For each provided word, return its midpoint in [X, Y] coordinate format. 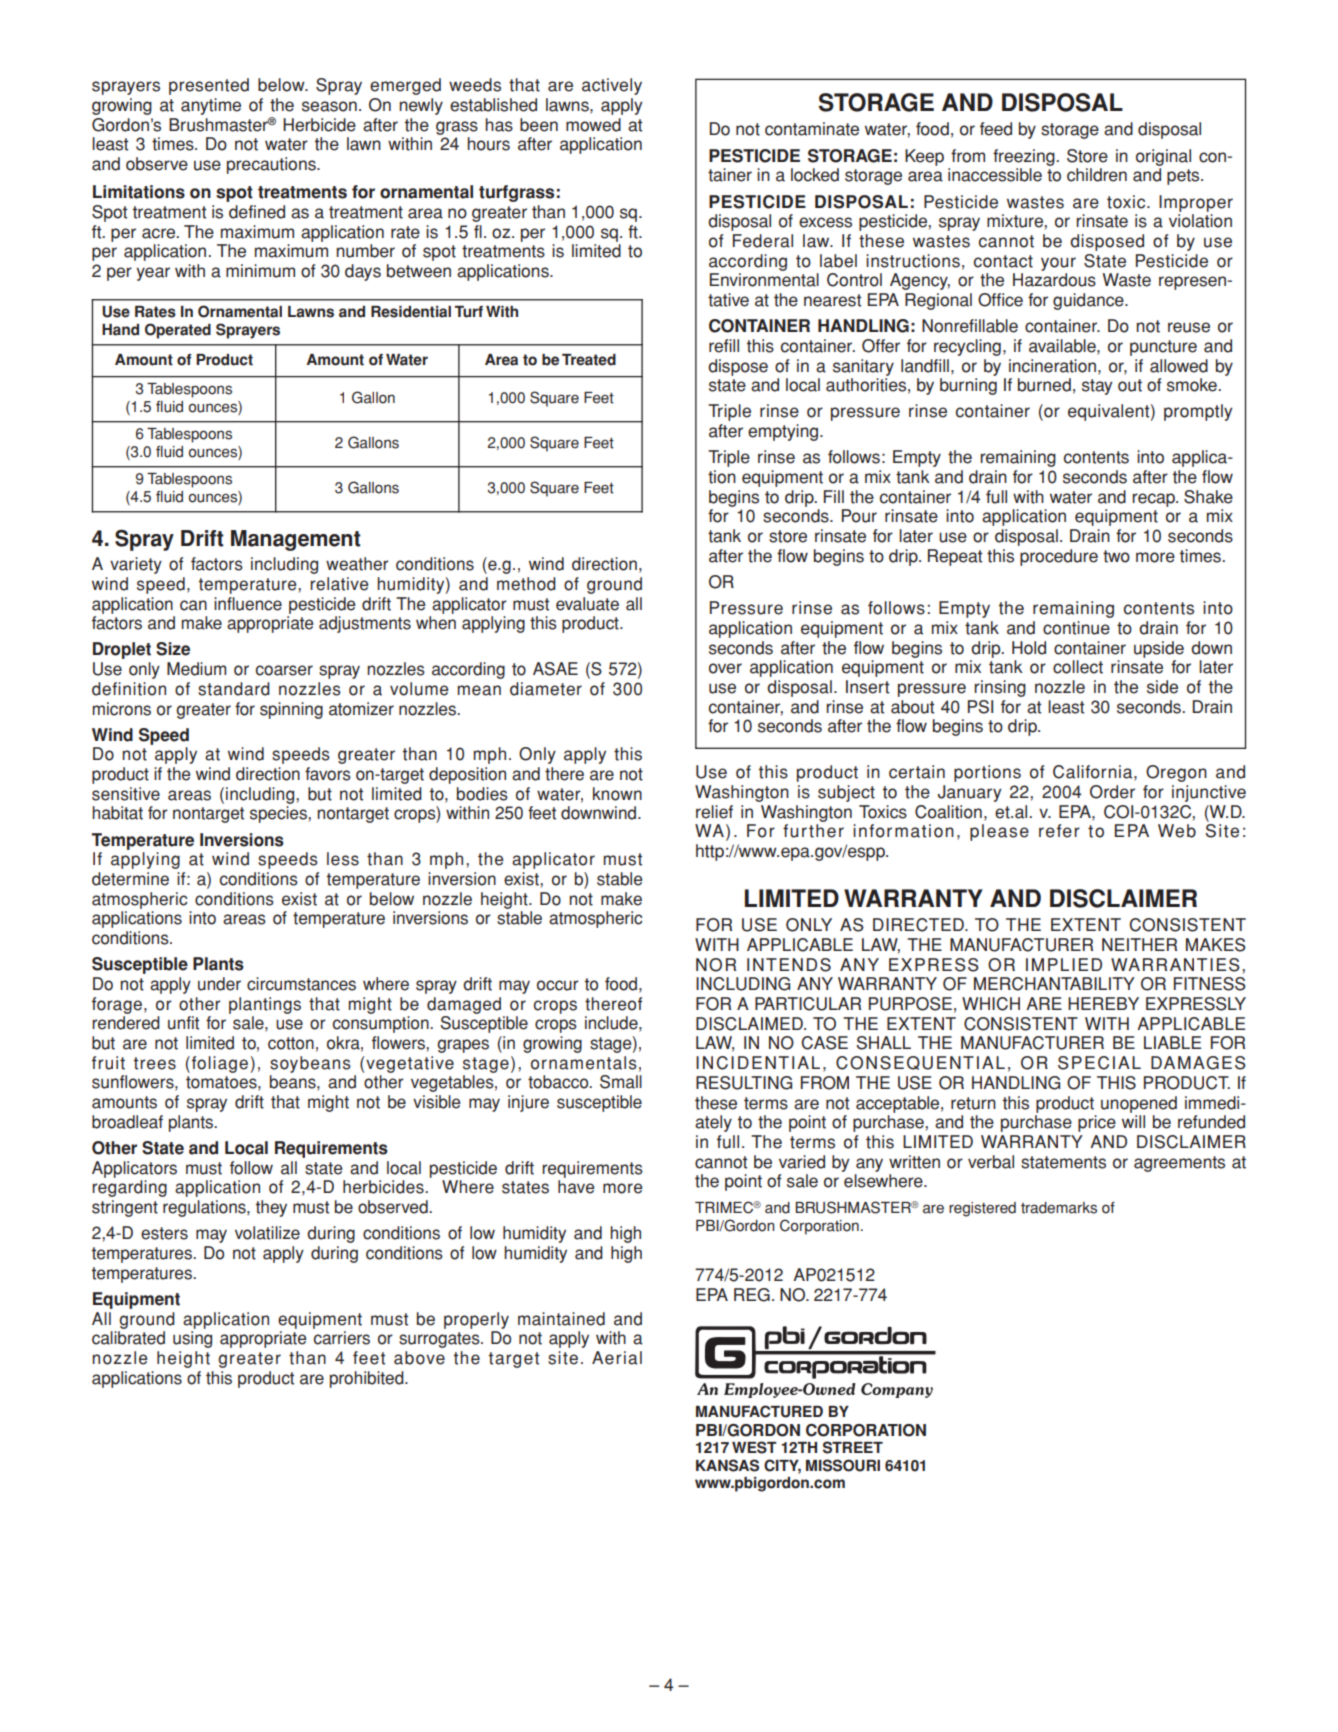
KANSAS [727, 1465]
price [1097, 1123]
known [617, 794]
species [279, 814]
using [192, 1339]
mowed [593, 125]
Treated [589, 360]
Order [1112, 792]
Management [296, 540]
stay [1097, 387]
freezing [1025, 157]
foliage [220, 1064]
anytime [211, 106]
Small [621, 1082]
